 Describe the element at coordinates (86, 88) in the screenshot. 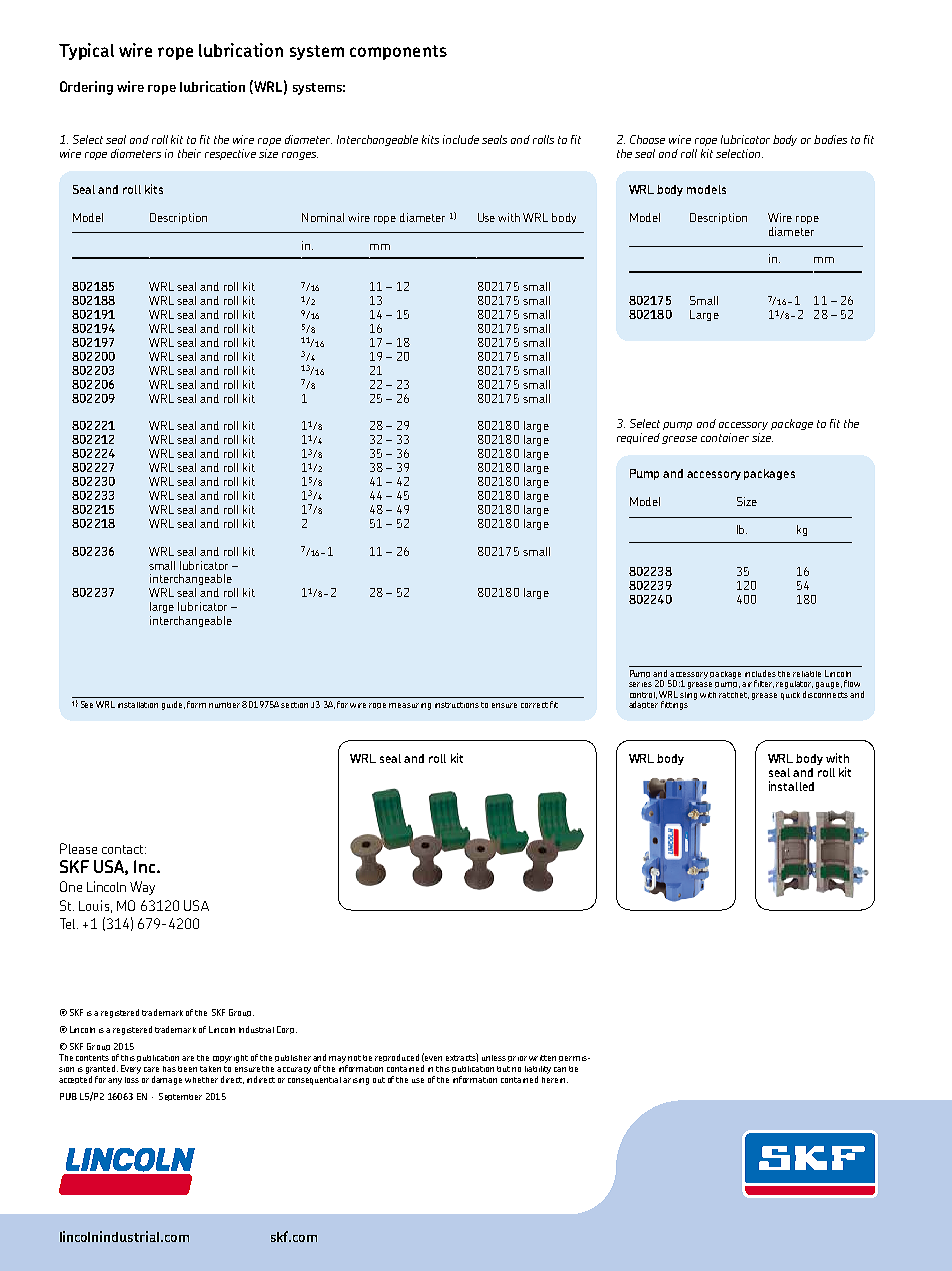

I see `Ordering` at that location.
